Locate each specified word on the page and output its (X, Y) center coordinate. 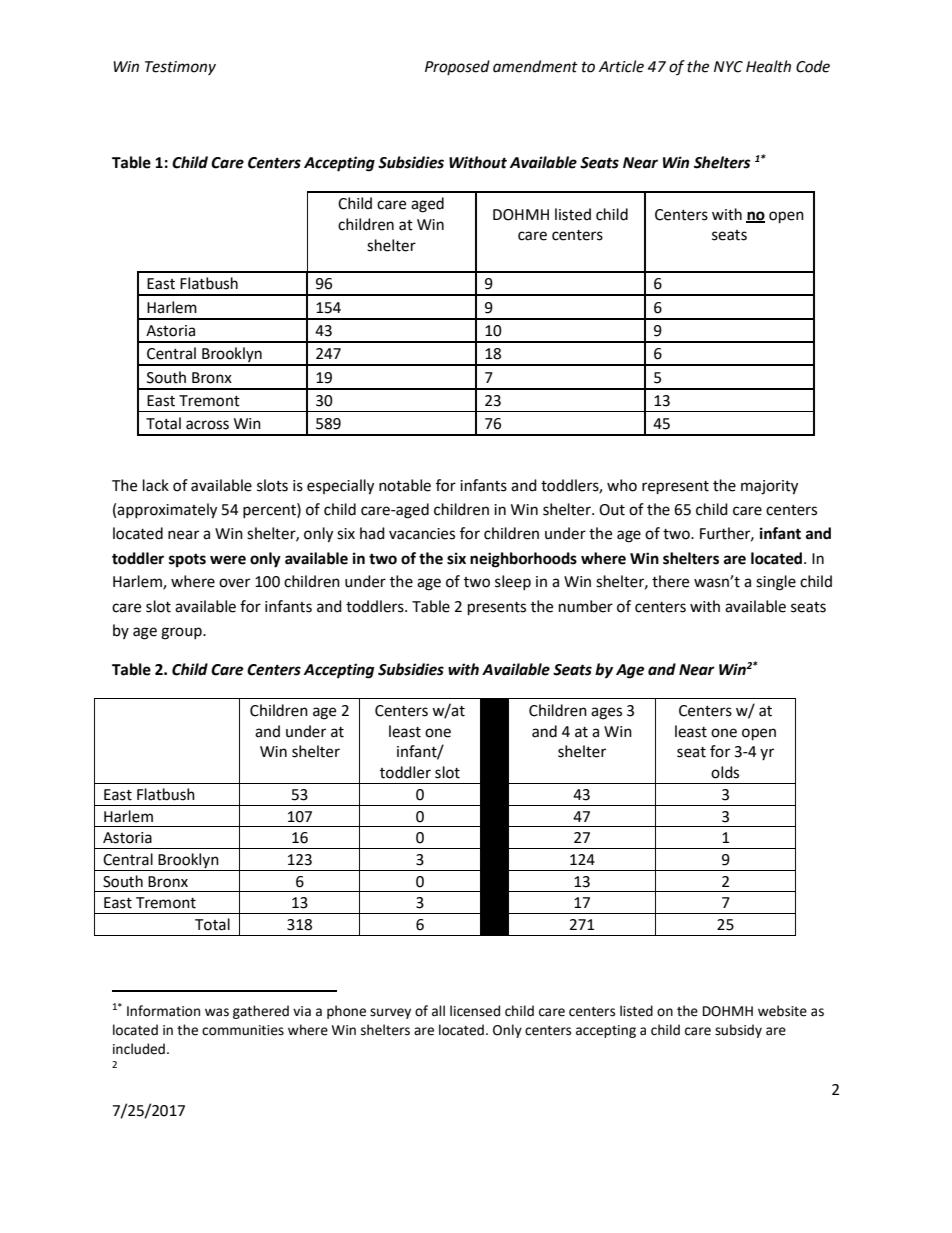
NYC (728, 67)
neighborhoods (523, 560)
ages (606, 713)
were (228, 560)
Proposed (457, 67)
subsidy (738, 1031)
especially (340, 487)
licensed (475, 1011)
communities (243, 1030)
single (776, 583)
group (182, 633)
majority (769, 487)
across (207, 425)
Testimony (180, 68)
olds (725, 772)
